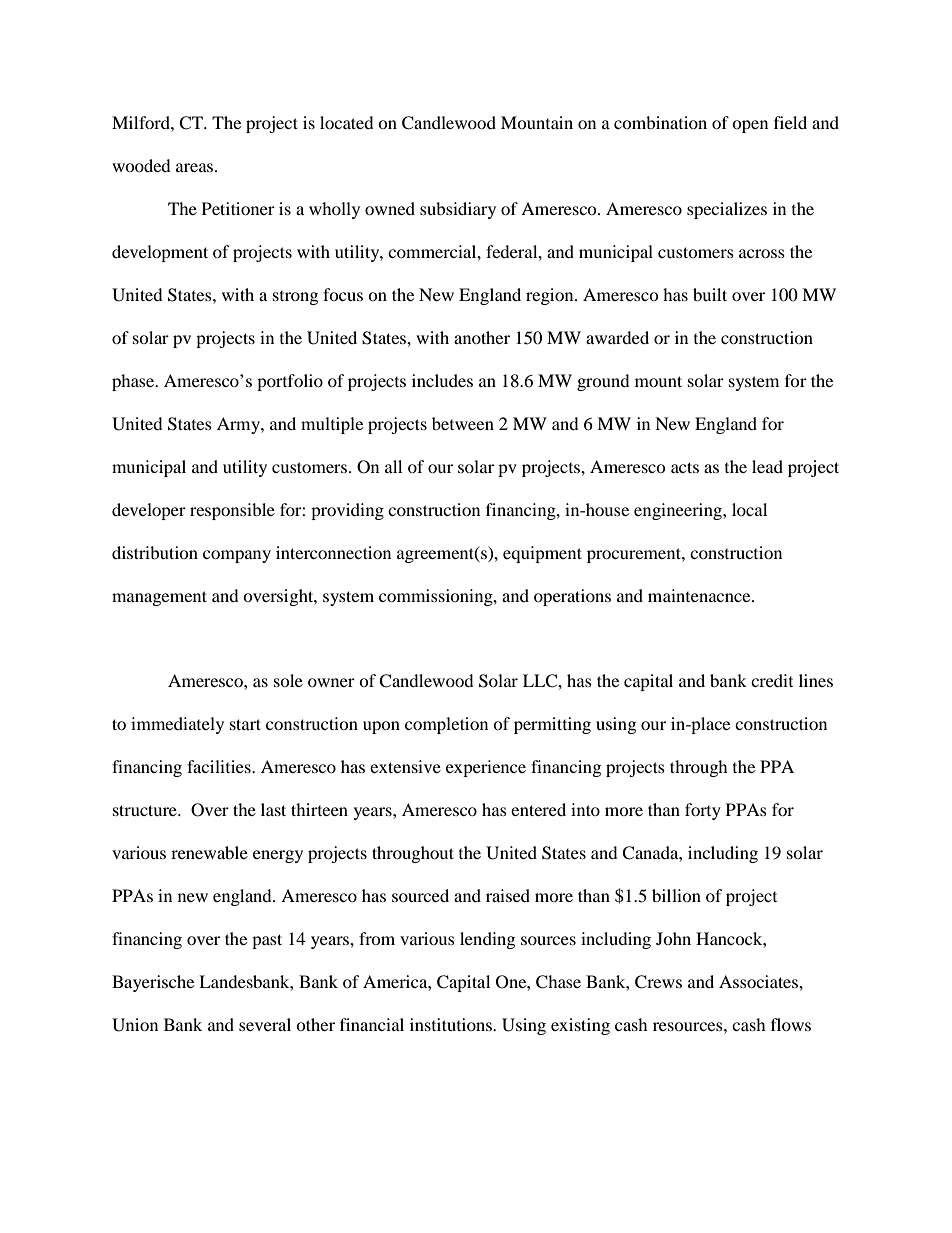 The height and width of the page is (1233, 952). Describe the element at coordinates (265, 1024) in the page. I see `several` at that location.
